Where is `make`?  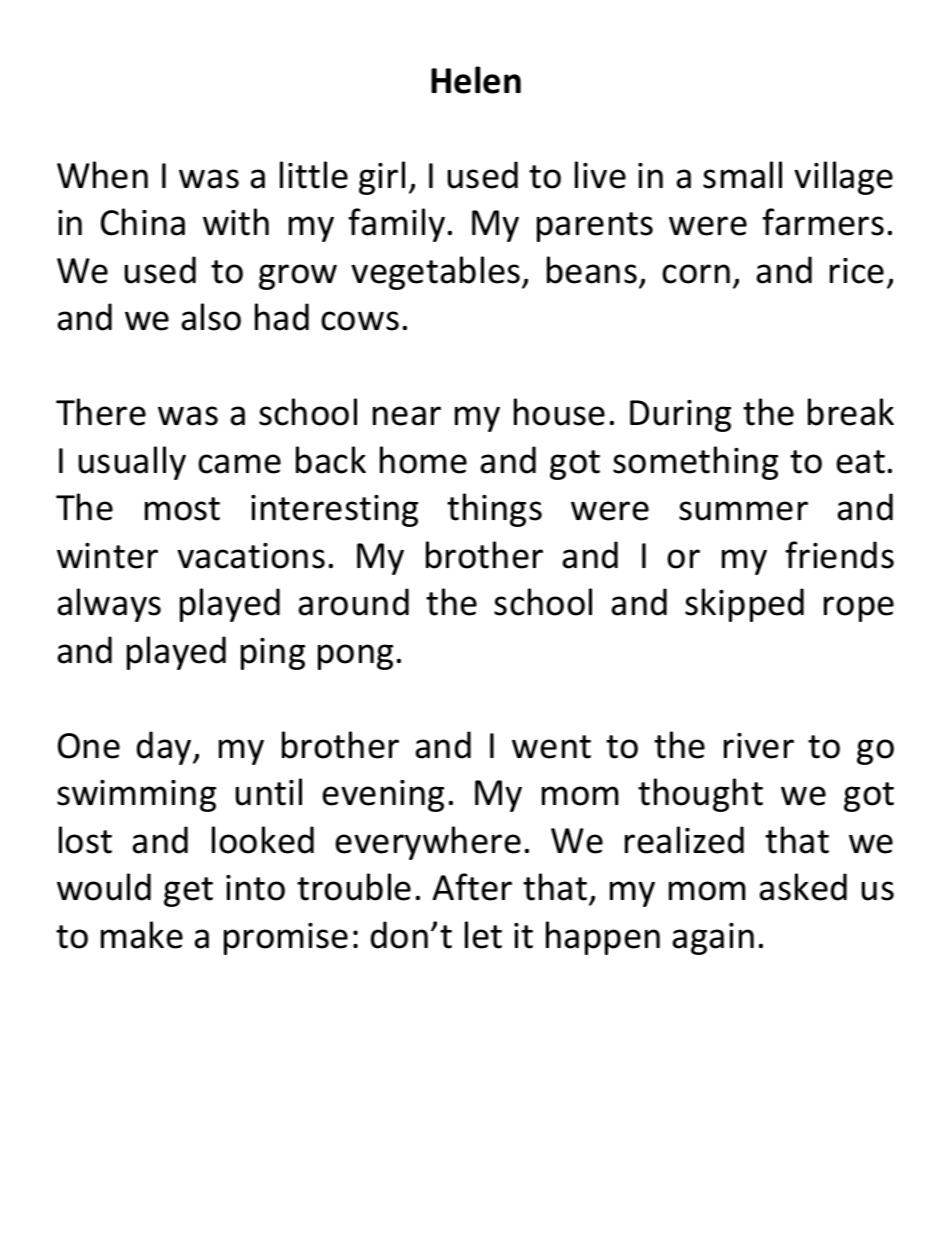 make is located at coordinates (142, 935).
